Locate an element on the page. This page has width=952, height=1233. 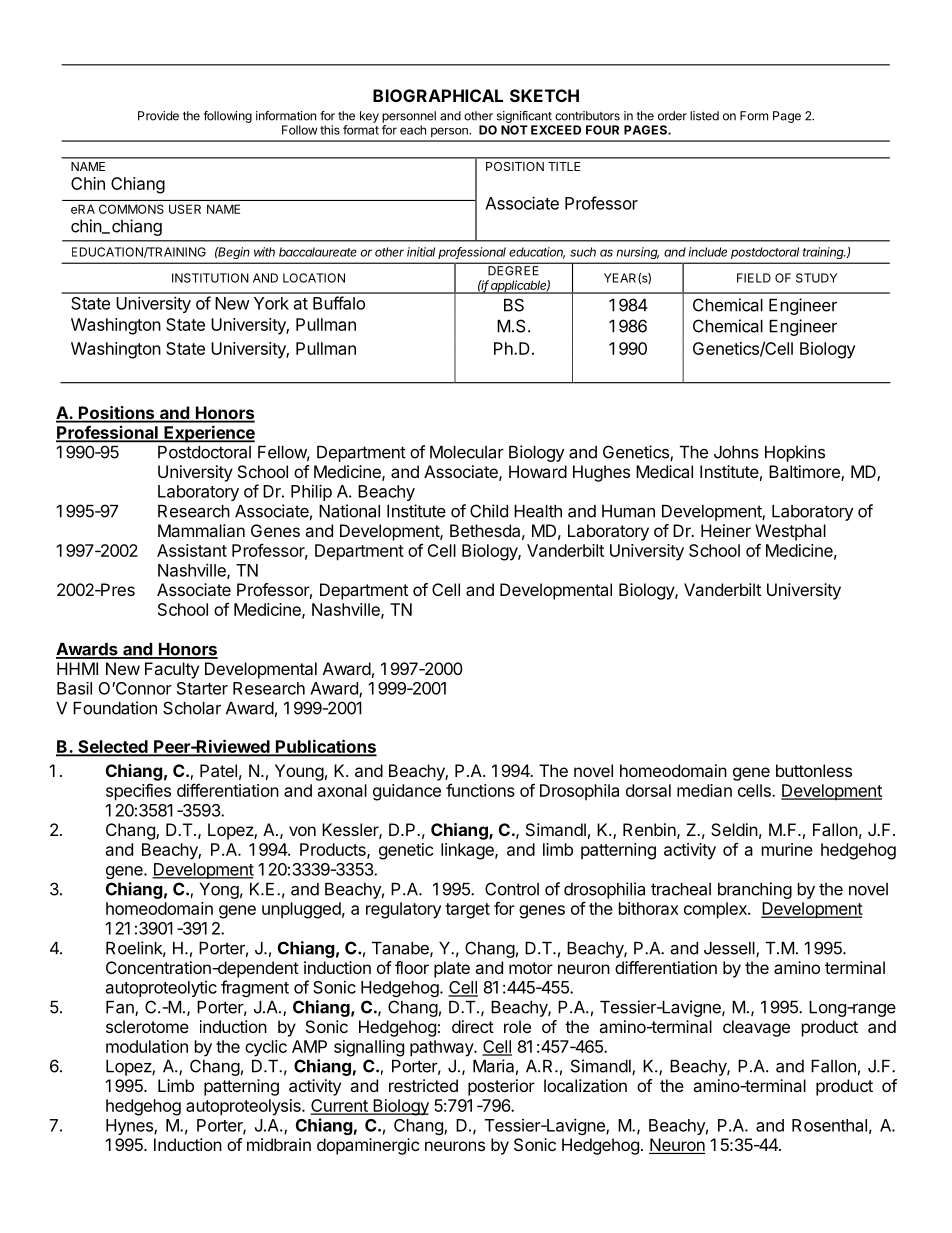
specifies is located at coordinates (138, 792).
